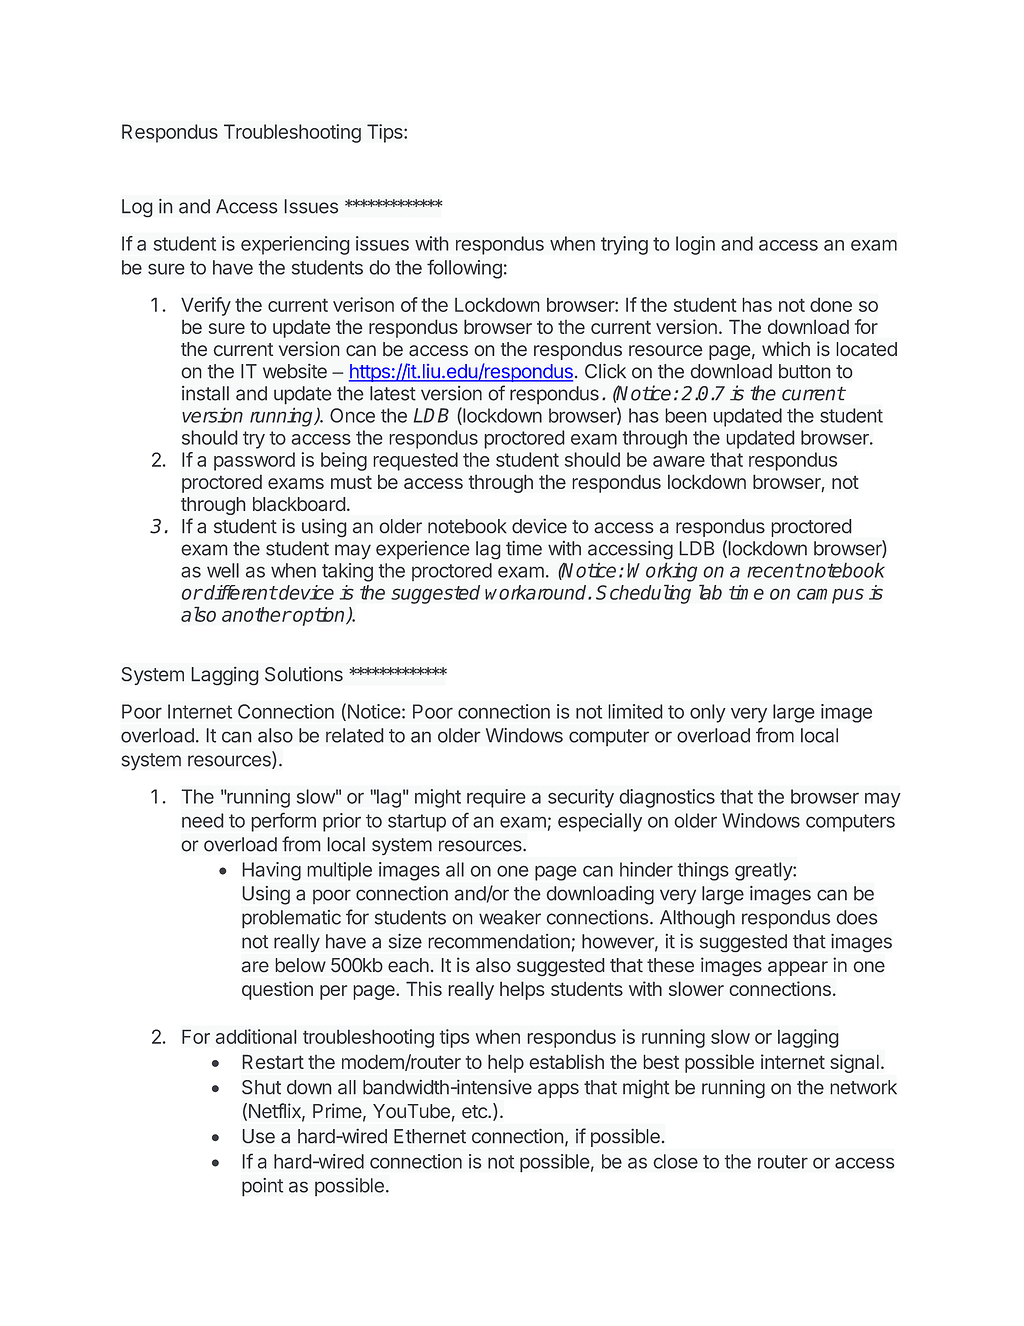 This image has width=1024, height=1326. What do you see at coordinates (676, 1161) in the image?
I see `close` at bounding box center [676, 1161].
